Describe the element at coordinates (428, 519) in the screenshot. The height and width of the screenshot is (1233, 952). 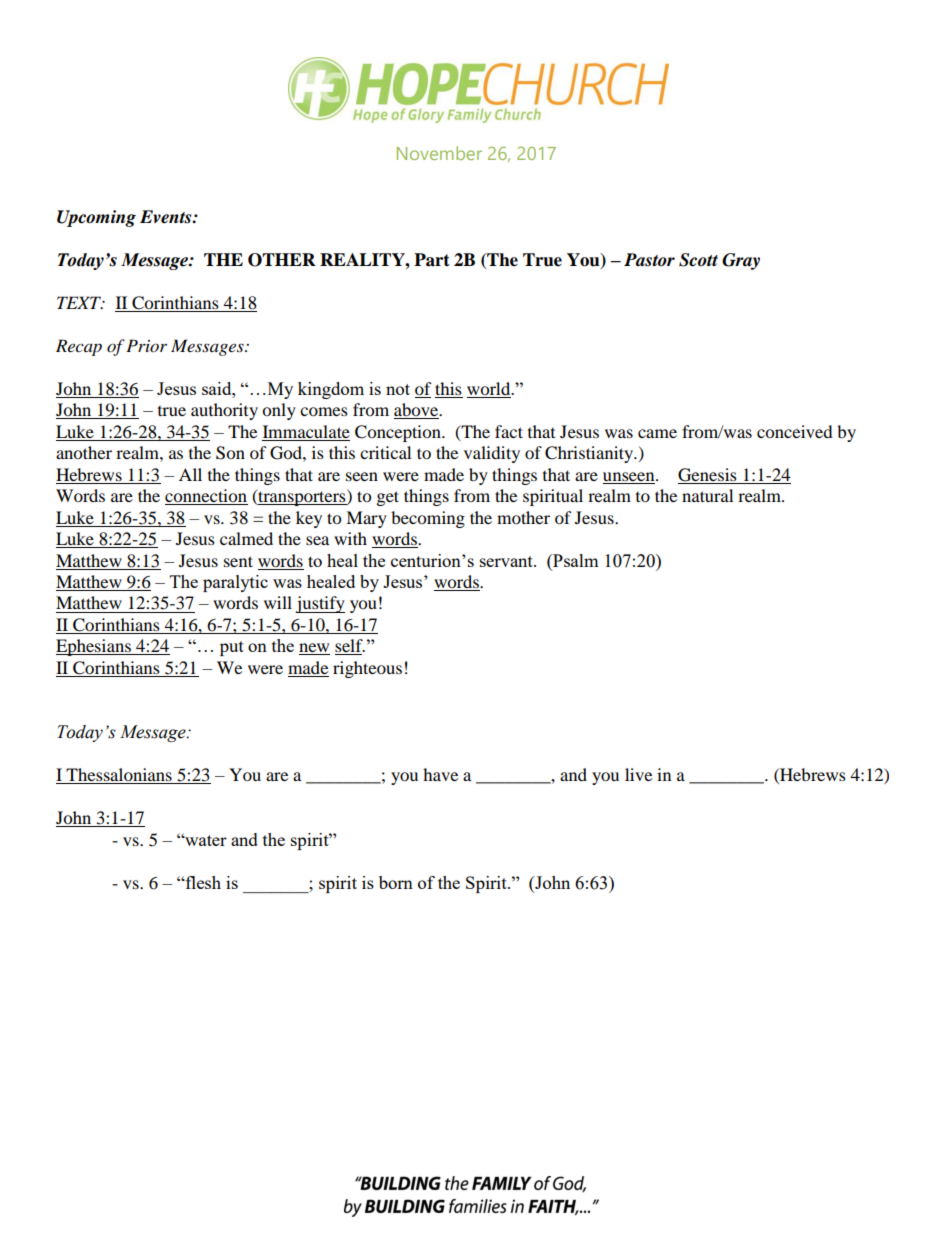
I see `becoming` at that location.
